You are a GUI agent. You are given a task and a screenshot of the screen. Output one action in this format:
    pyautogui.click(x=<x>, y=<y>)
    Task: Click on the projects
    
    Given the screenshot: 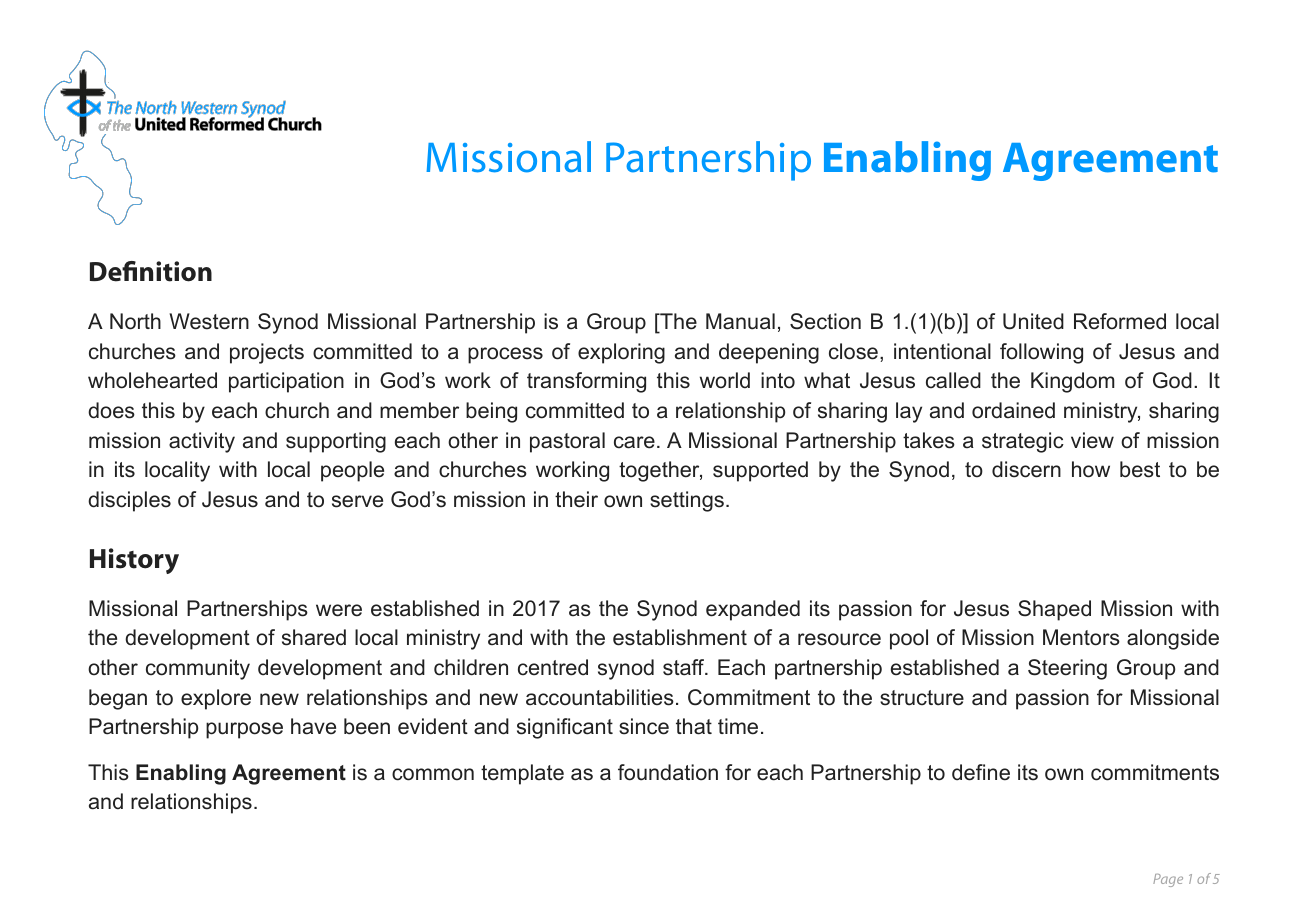 What is the action you would take?
    pyautogui.click(x=267, y=353)
